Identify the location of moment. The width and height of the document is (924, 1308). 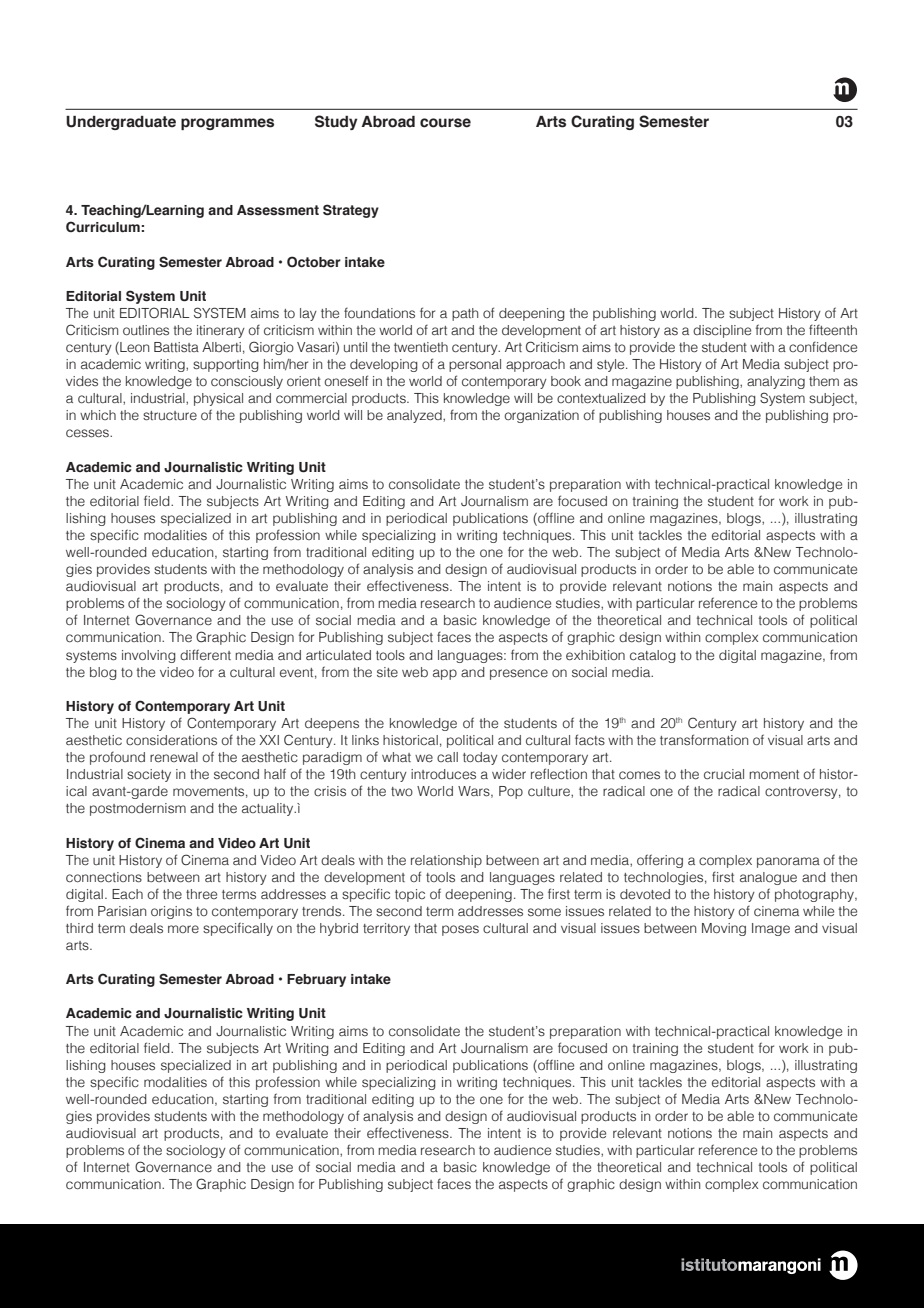
(774, 775).
